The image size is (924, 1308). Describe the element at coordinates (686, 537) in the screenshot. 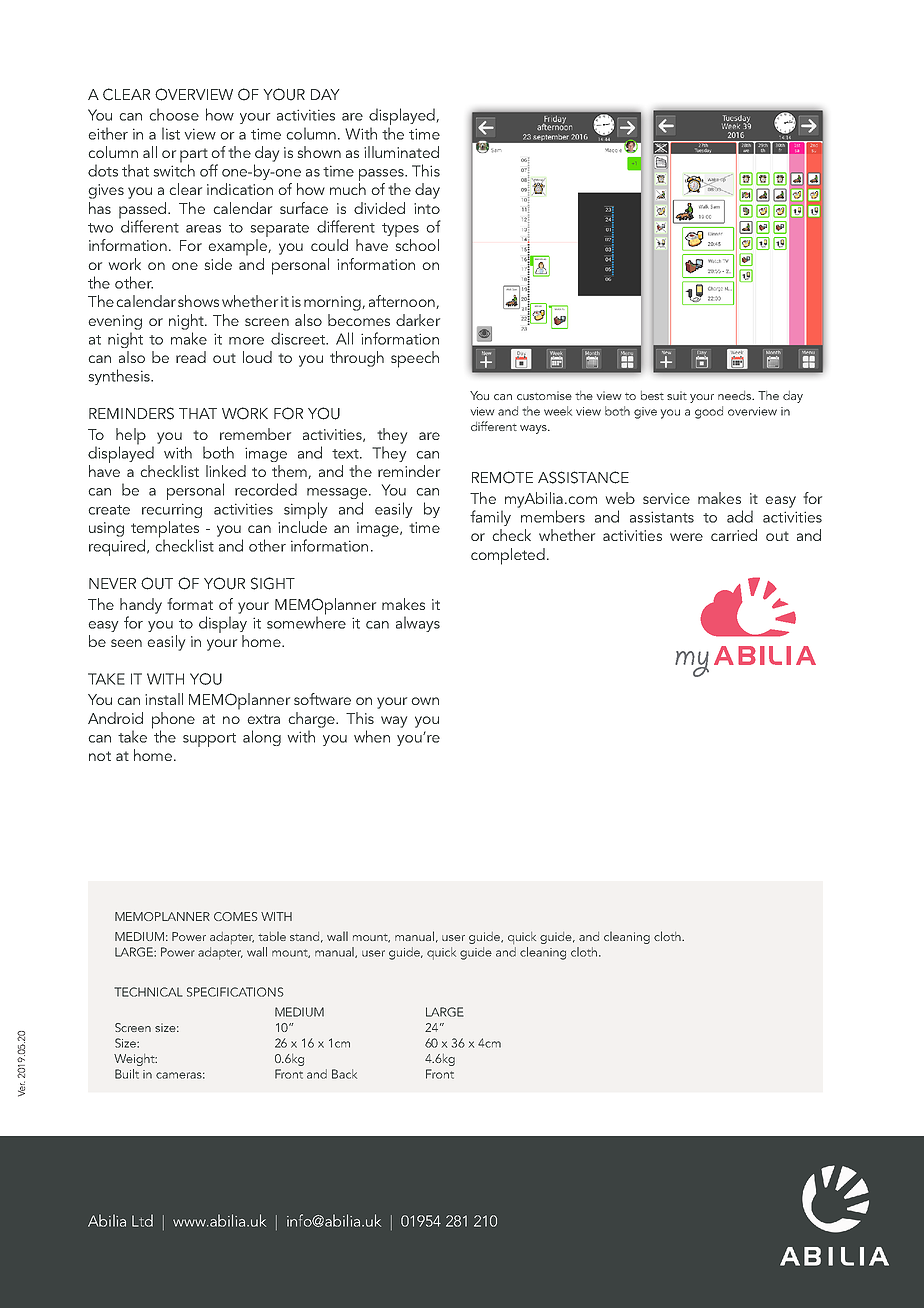

I see `were` at that location.
